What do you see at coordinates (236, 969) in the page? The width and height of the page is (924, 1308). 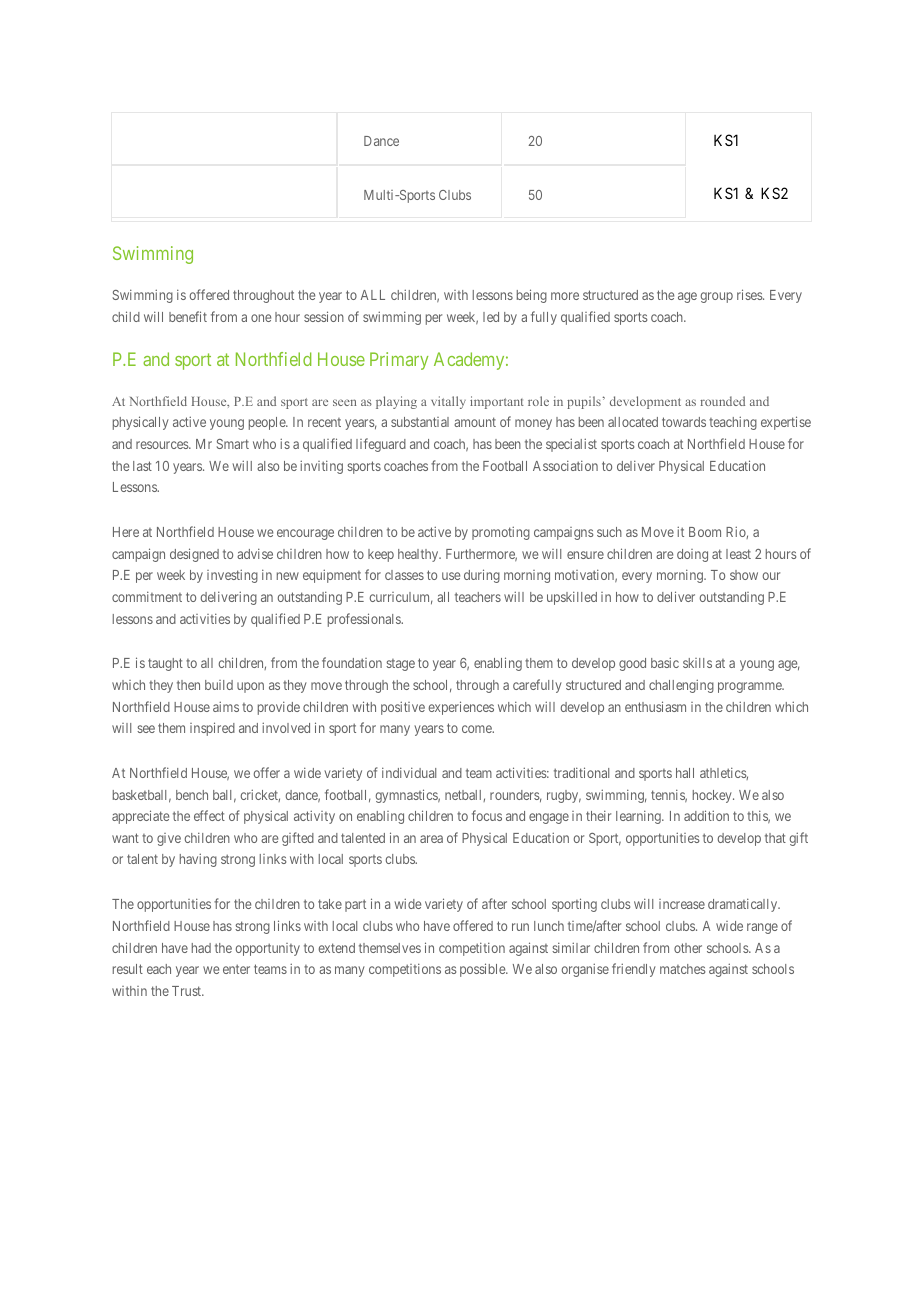 I see `enter` at bounding box center [236, 969].
